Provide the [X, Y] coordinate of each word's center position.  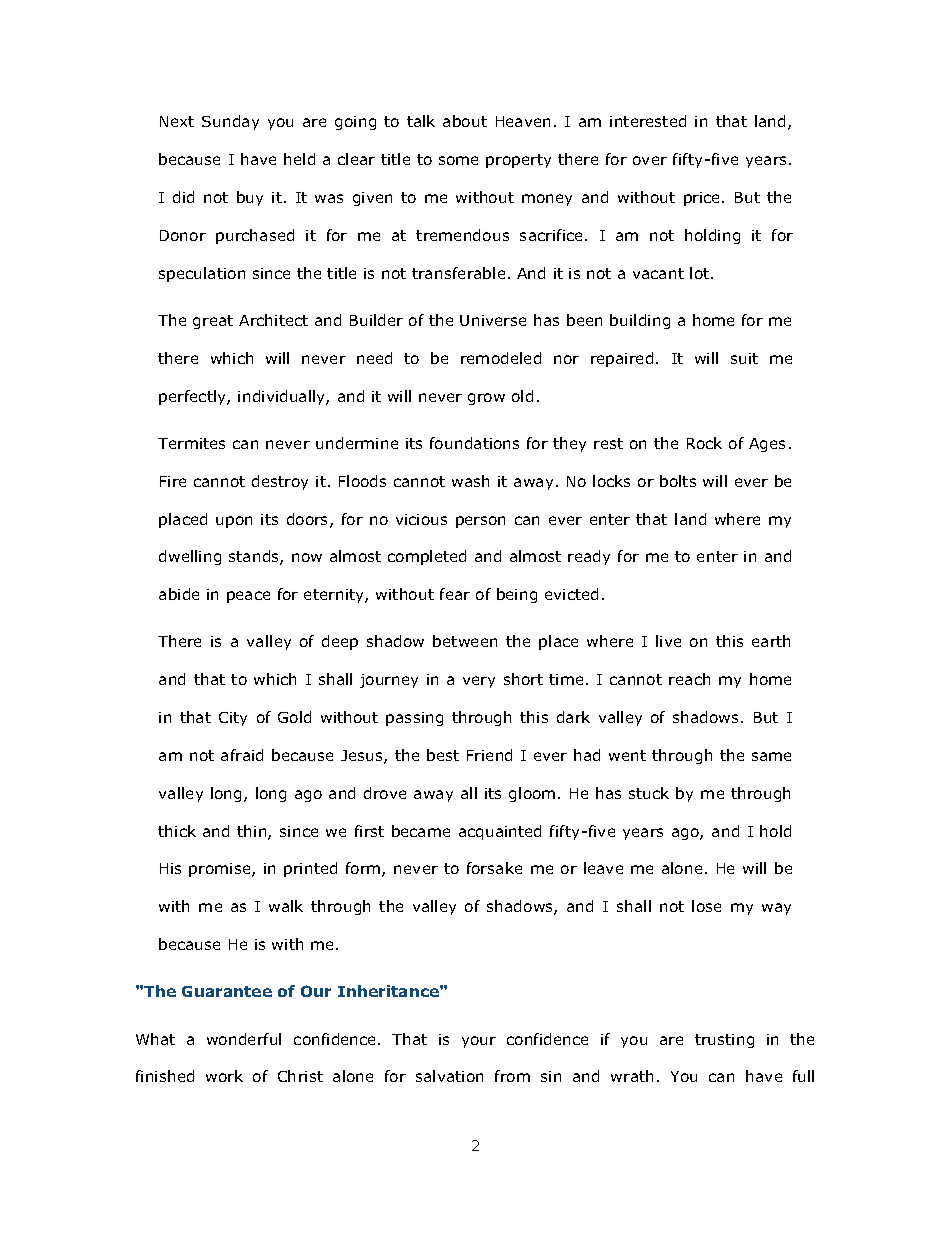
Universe [493, 320]
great [213, 322]
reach [689, 679]
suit [744, 358]
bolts [678, 481]
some [458, 160]
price [703, 199]
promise [221, 870]
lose [706, 906]
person [480, 522]
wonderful [244, 1039]
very [479, 682]
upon [234, 522]
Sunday [230, 122]
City [233, 719]
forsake [494, 868]
